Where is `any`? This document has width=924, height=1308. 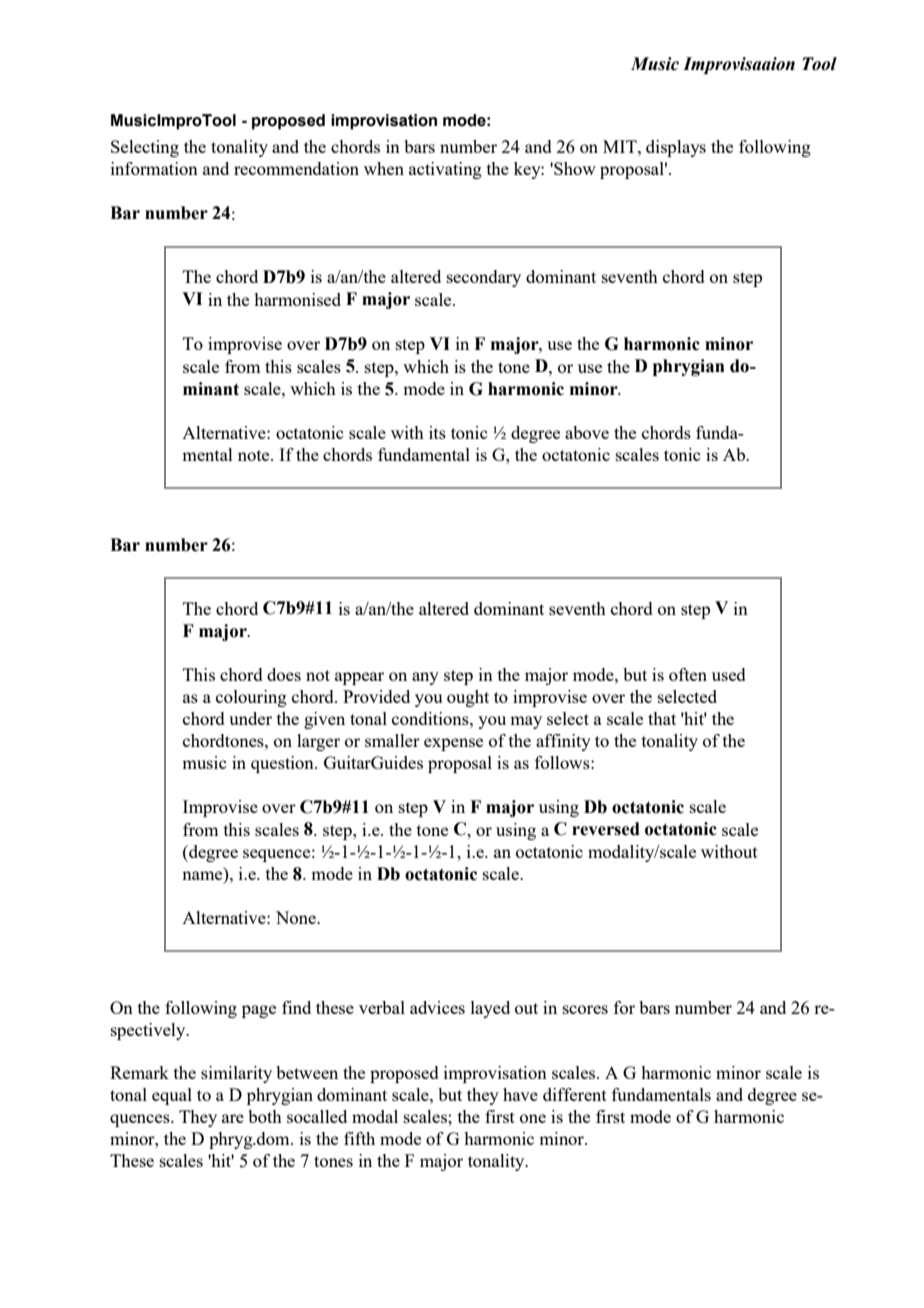 any is located at coordinates (425, 678).
